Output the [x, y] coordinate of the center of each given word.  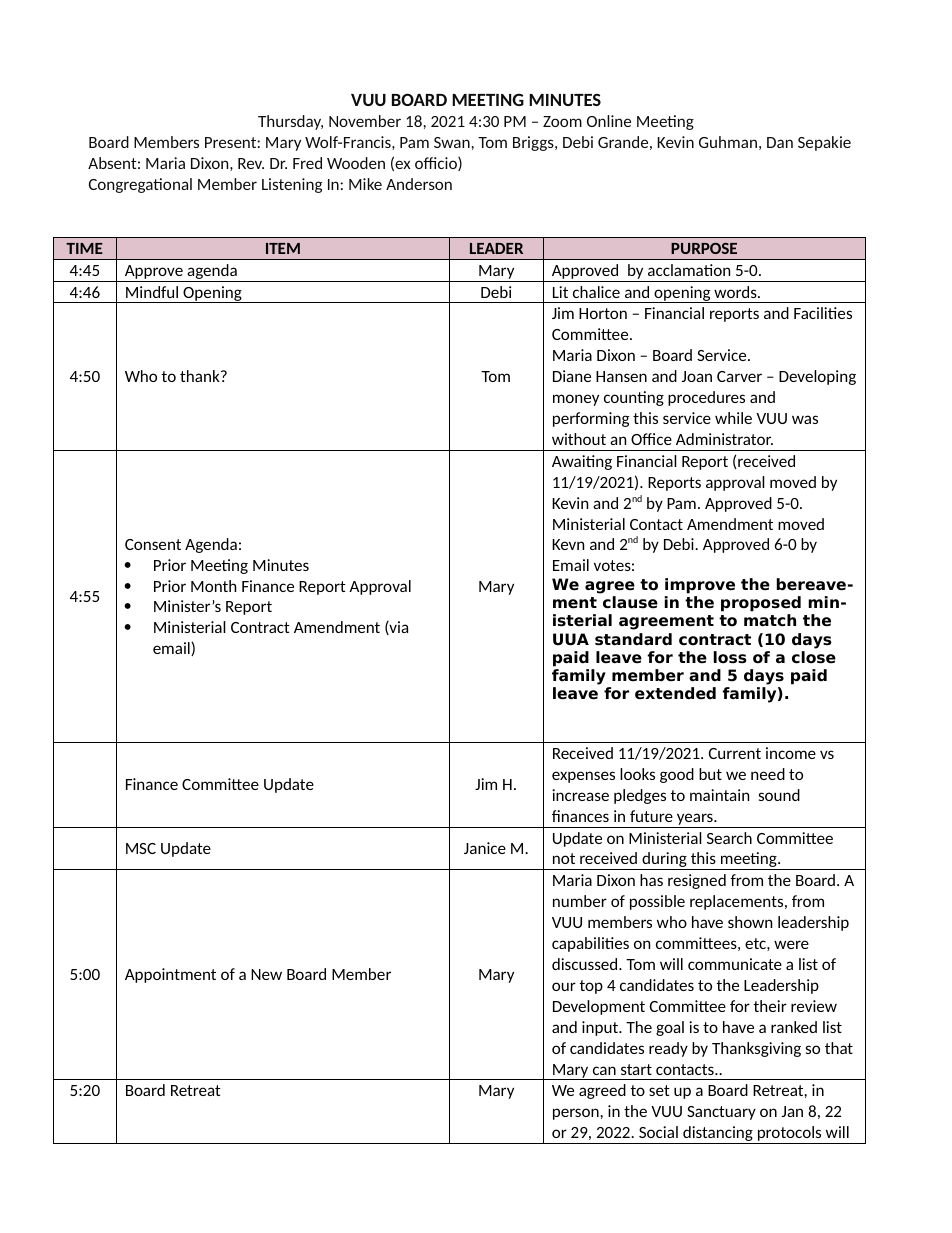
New [266, 974]
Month [213, 586]
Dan [780, 142]
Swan [452, 142]
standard [633, 639]
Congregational [140, 185]
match [770, 620]
